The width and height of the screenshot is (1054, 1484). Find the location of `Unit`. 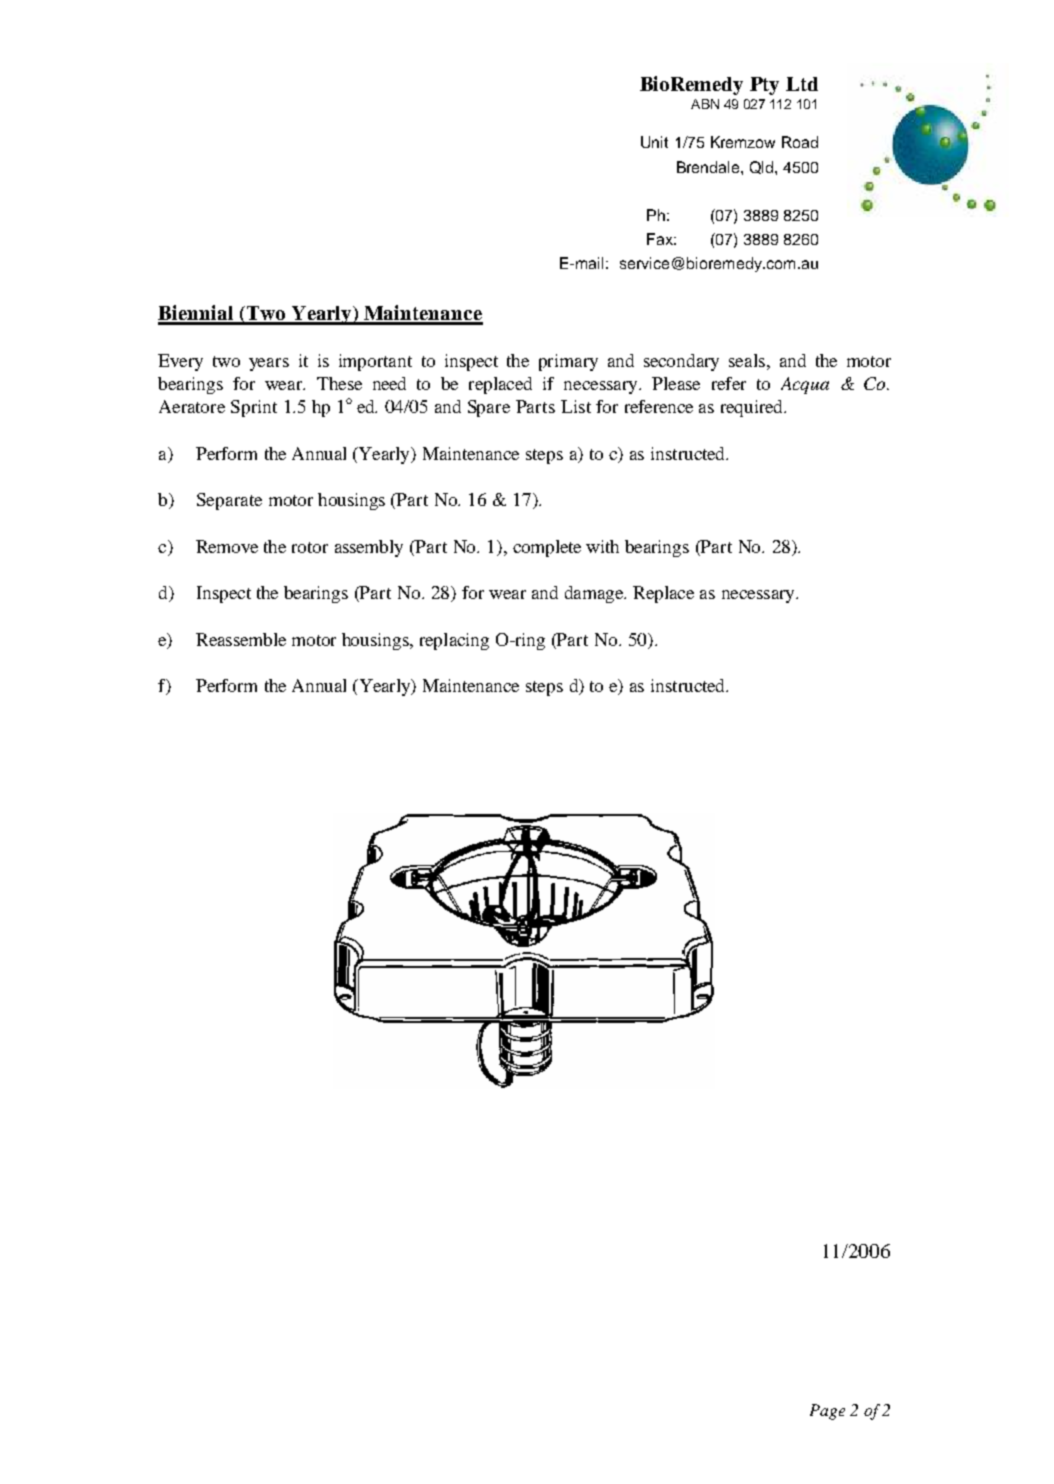

Unit is located at coordinates (654, 142).
